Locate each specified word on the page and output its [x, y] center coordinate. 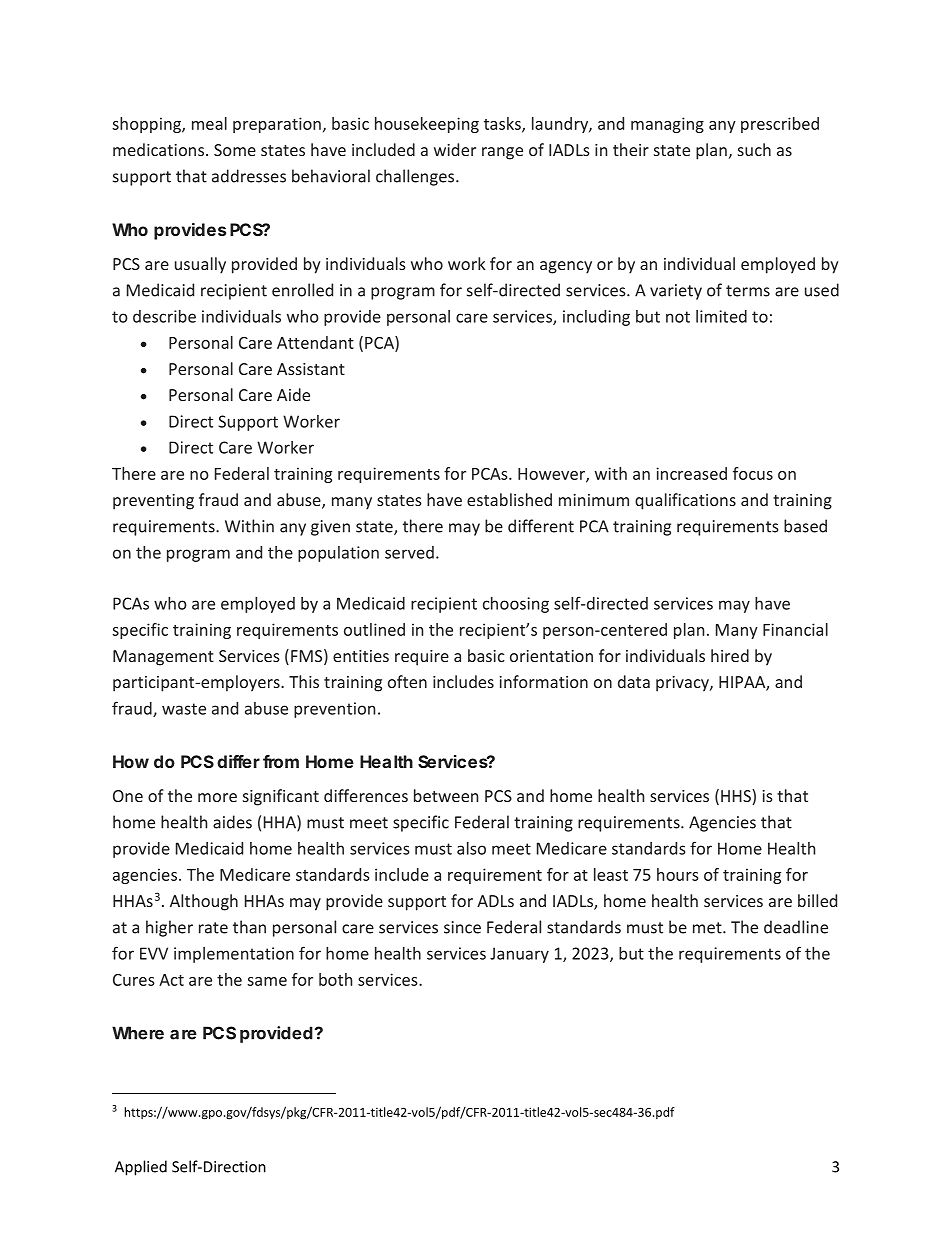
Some [235, 150]
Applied [141, 1168]
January [519, 955]
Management [163, 658]
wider [455, 149]
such [754, 149]
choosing [516, 605]
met [708, 928]
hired [730, 655]
